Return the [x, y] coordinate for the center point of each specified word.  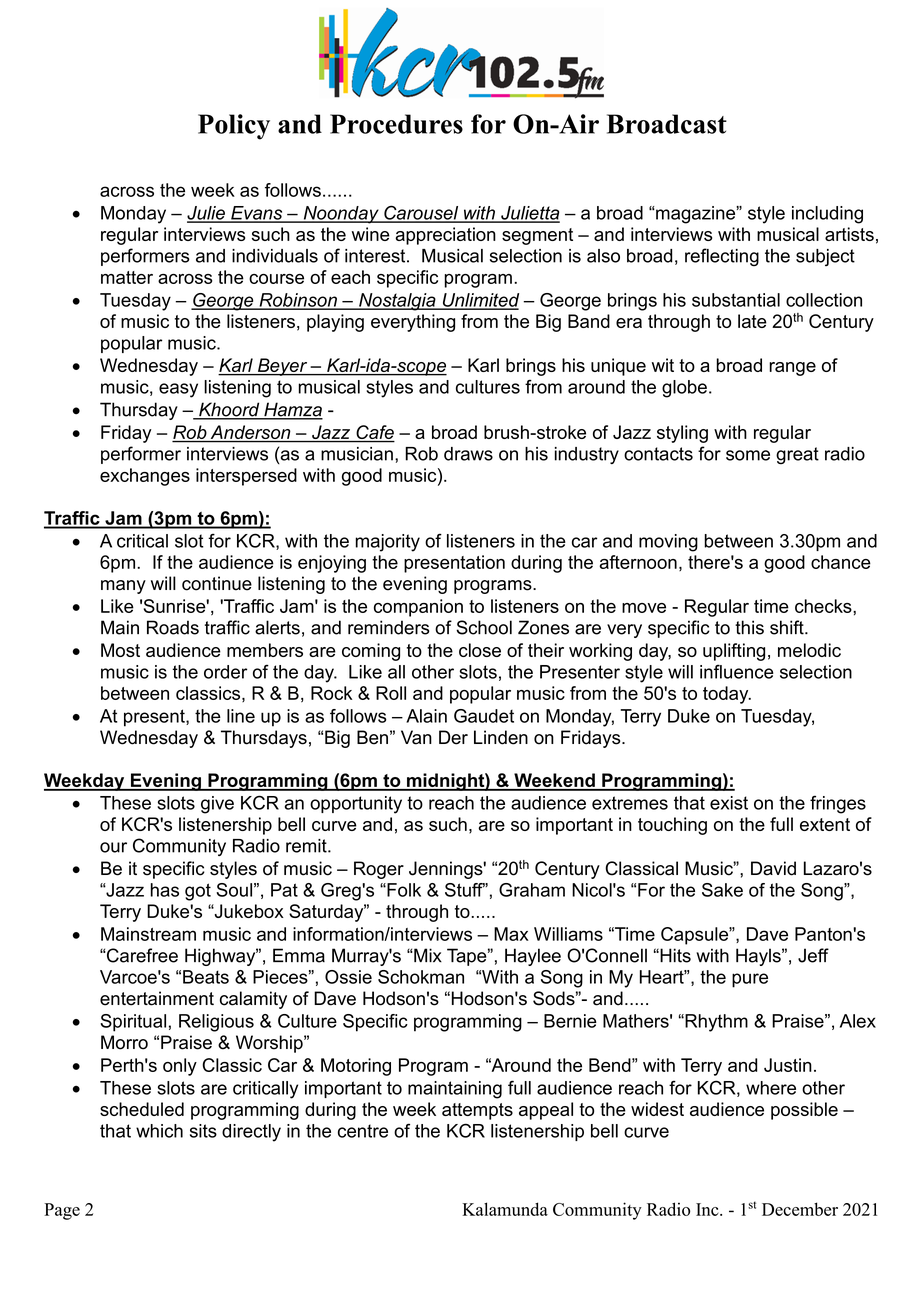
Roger [379, 870]
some [748, 455]
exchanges [145, 477]
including [827, 215]
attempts [477, 1111]
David [773, 868]
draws [468, 454]
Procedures [396, 124]
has [165, 890]
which [159, 1131]
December [800, 1209]
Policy [234, 127]
